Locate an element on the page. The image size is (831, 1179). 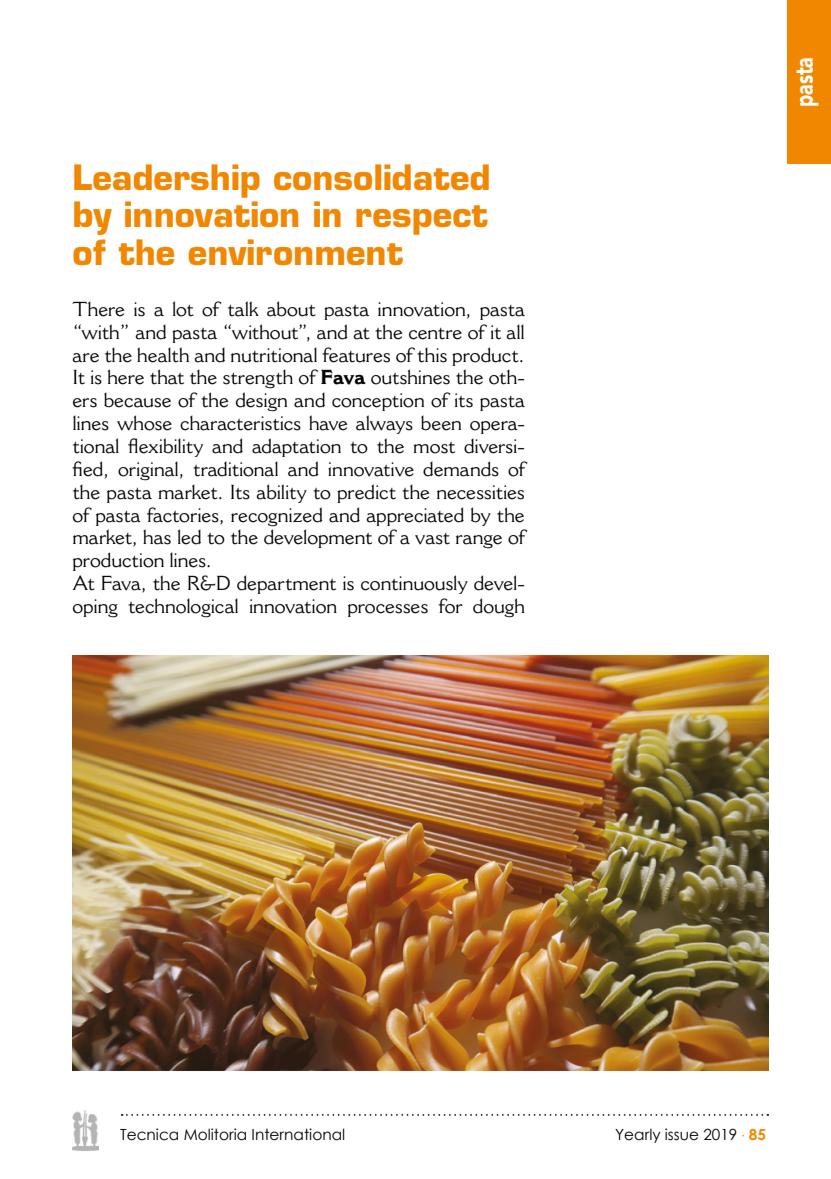
all is located at coordinates (515, 332).
